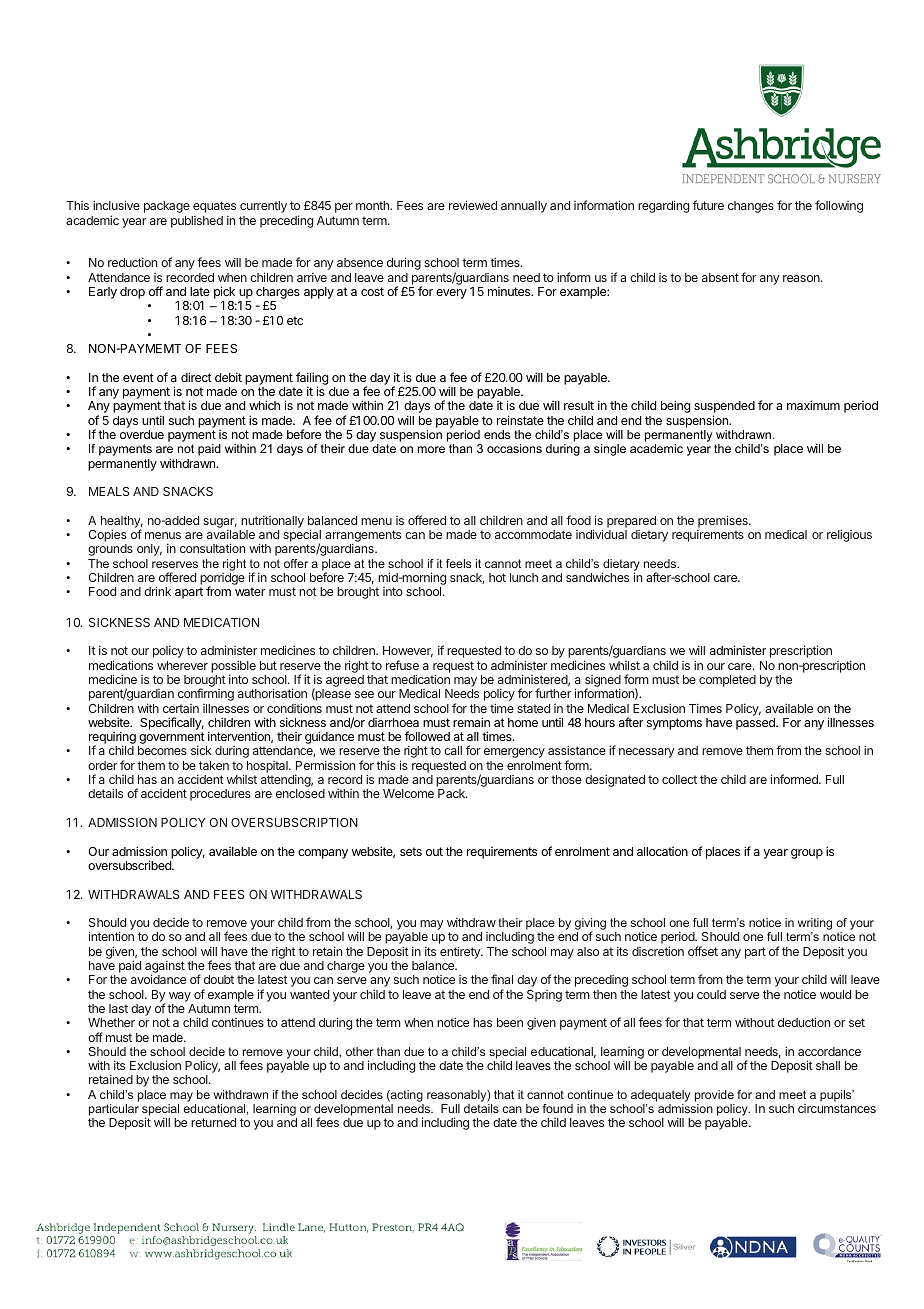 This page has width=924, height=1309. I want to click on changes, so click(751, 207).
